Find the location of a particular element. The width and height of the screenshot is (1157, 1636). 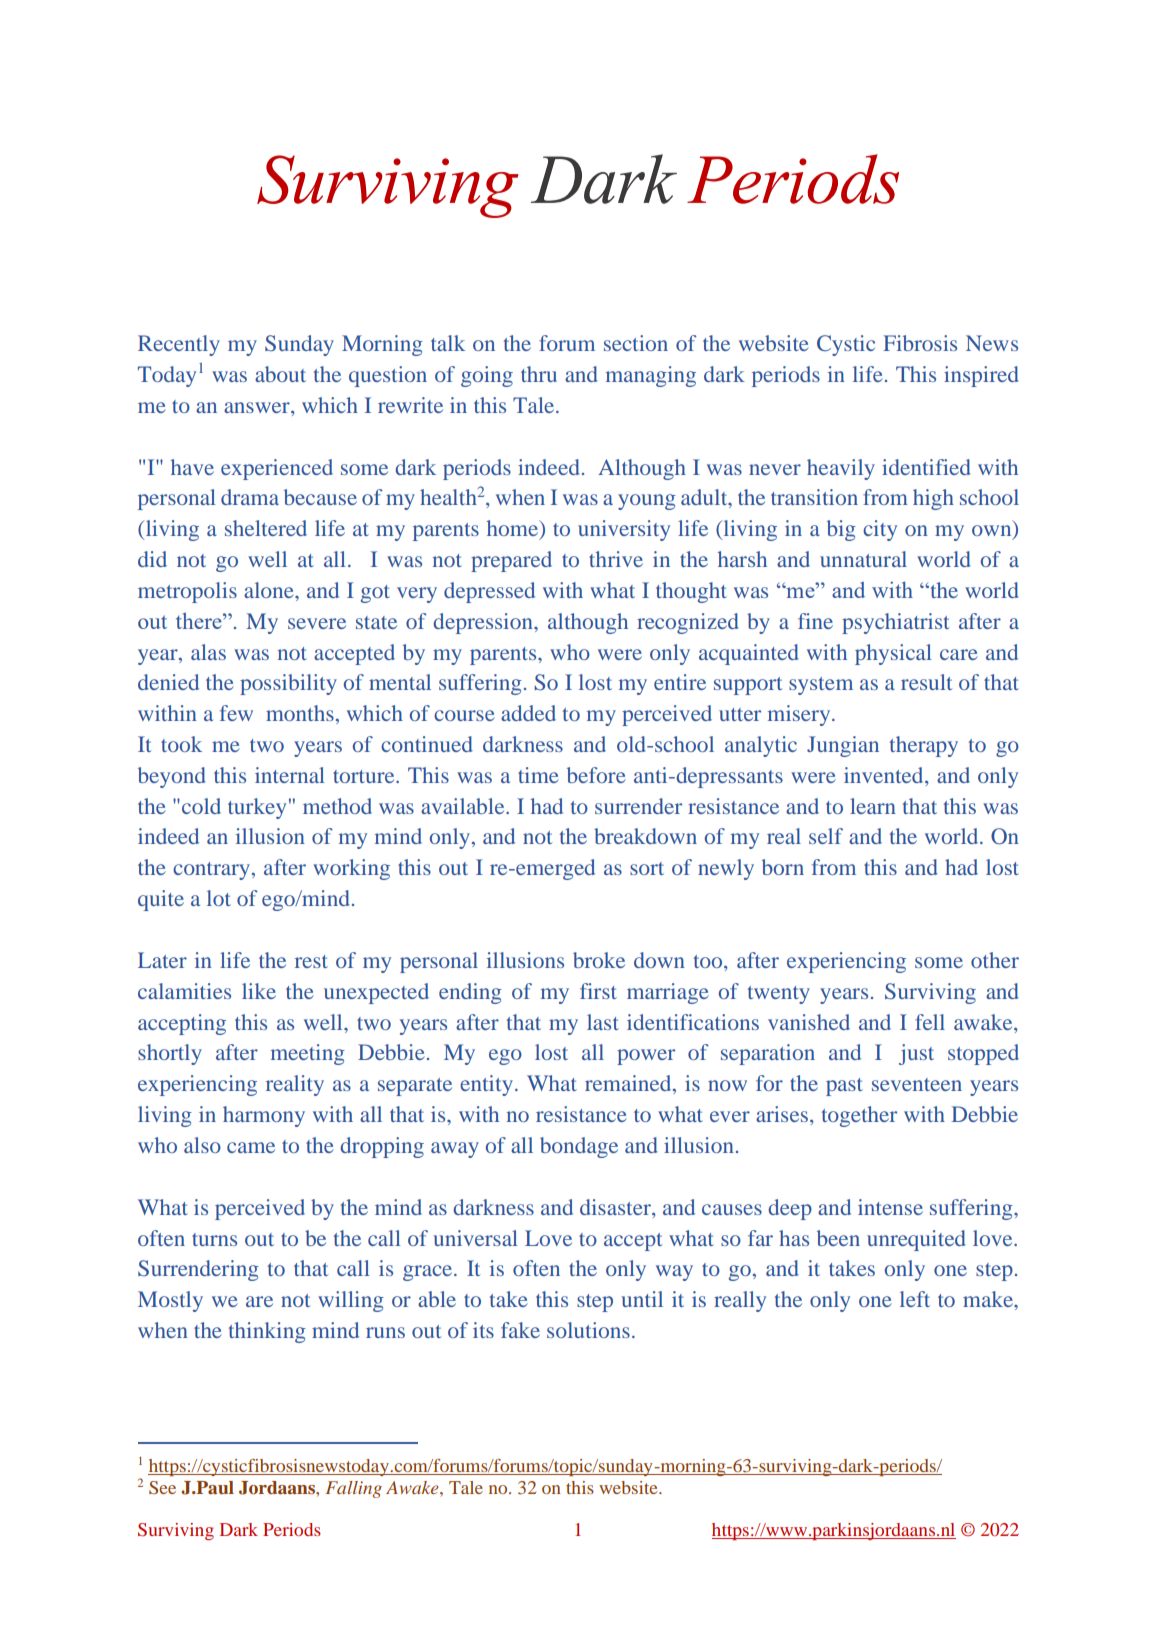

lot is located at coordinates (219, 898).
